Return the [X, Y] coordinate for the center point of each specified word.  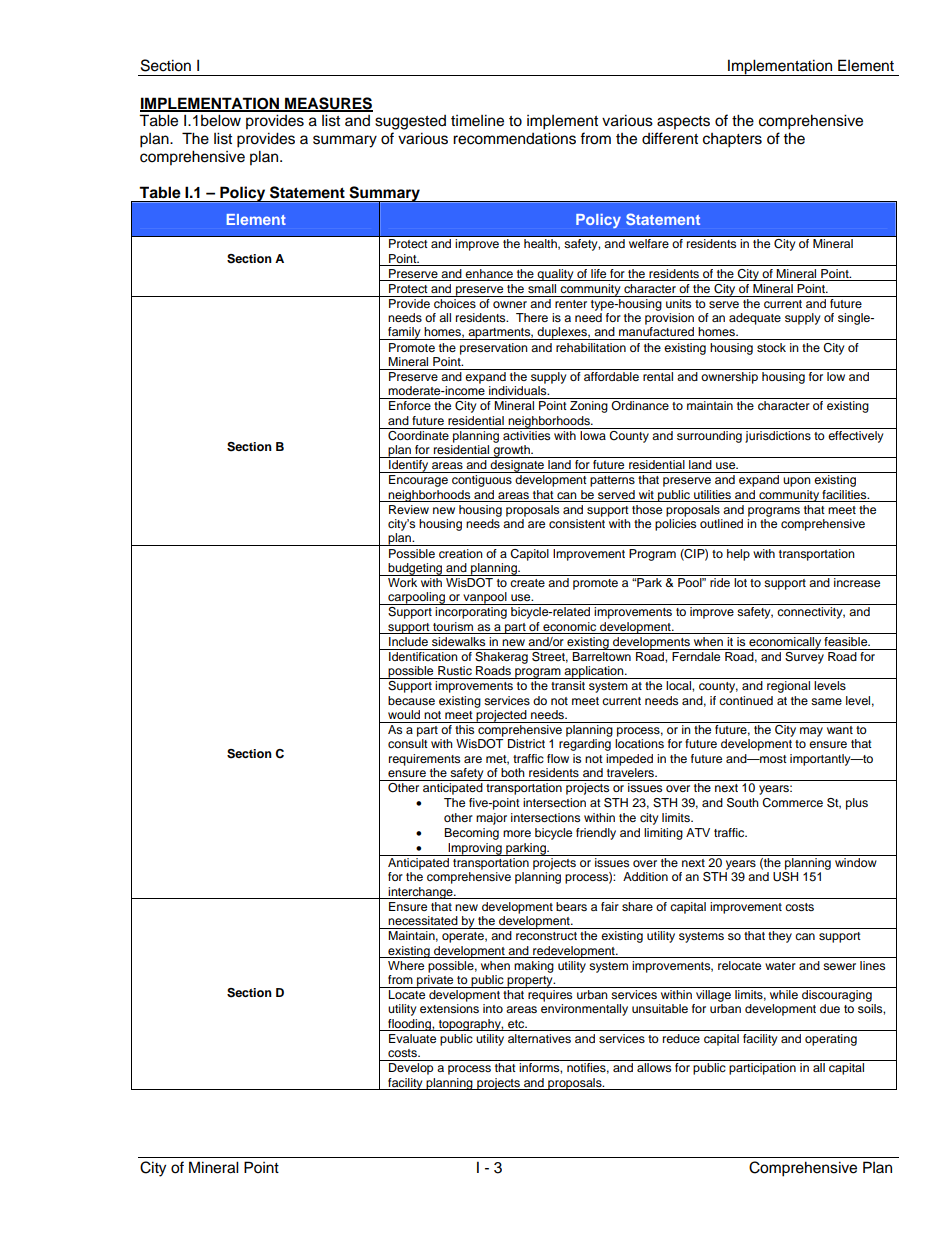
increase [857, 582]
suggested [410, 122]
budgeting [416, 569]
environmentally [584, 1010]
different [670, 138]
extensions [449, 1008]
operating [831, 1040]
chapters [732, 140]
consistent [577, 523]
